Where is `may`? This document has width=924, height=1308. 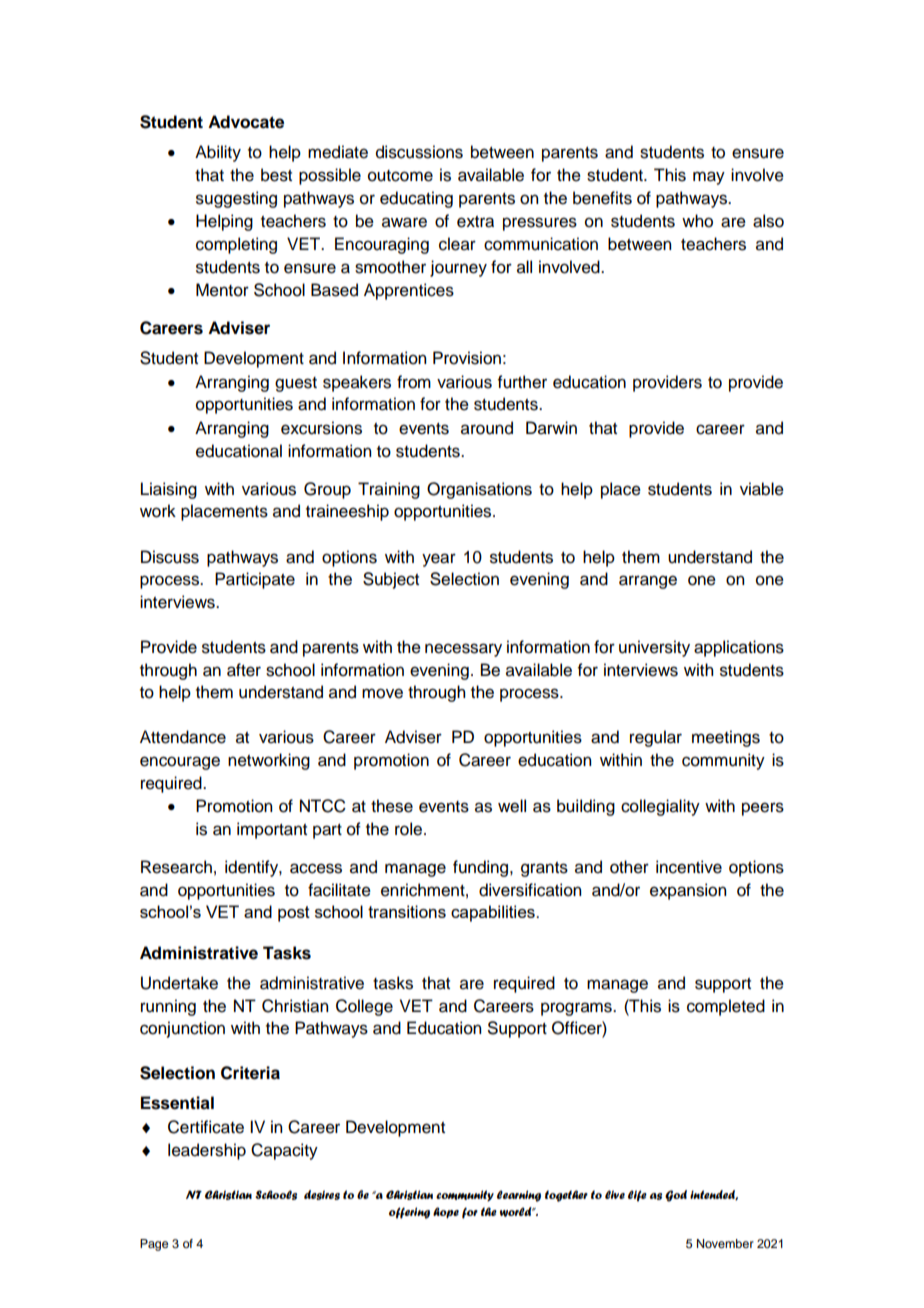
may is located at coordinates (709, 178).
